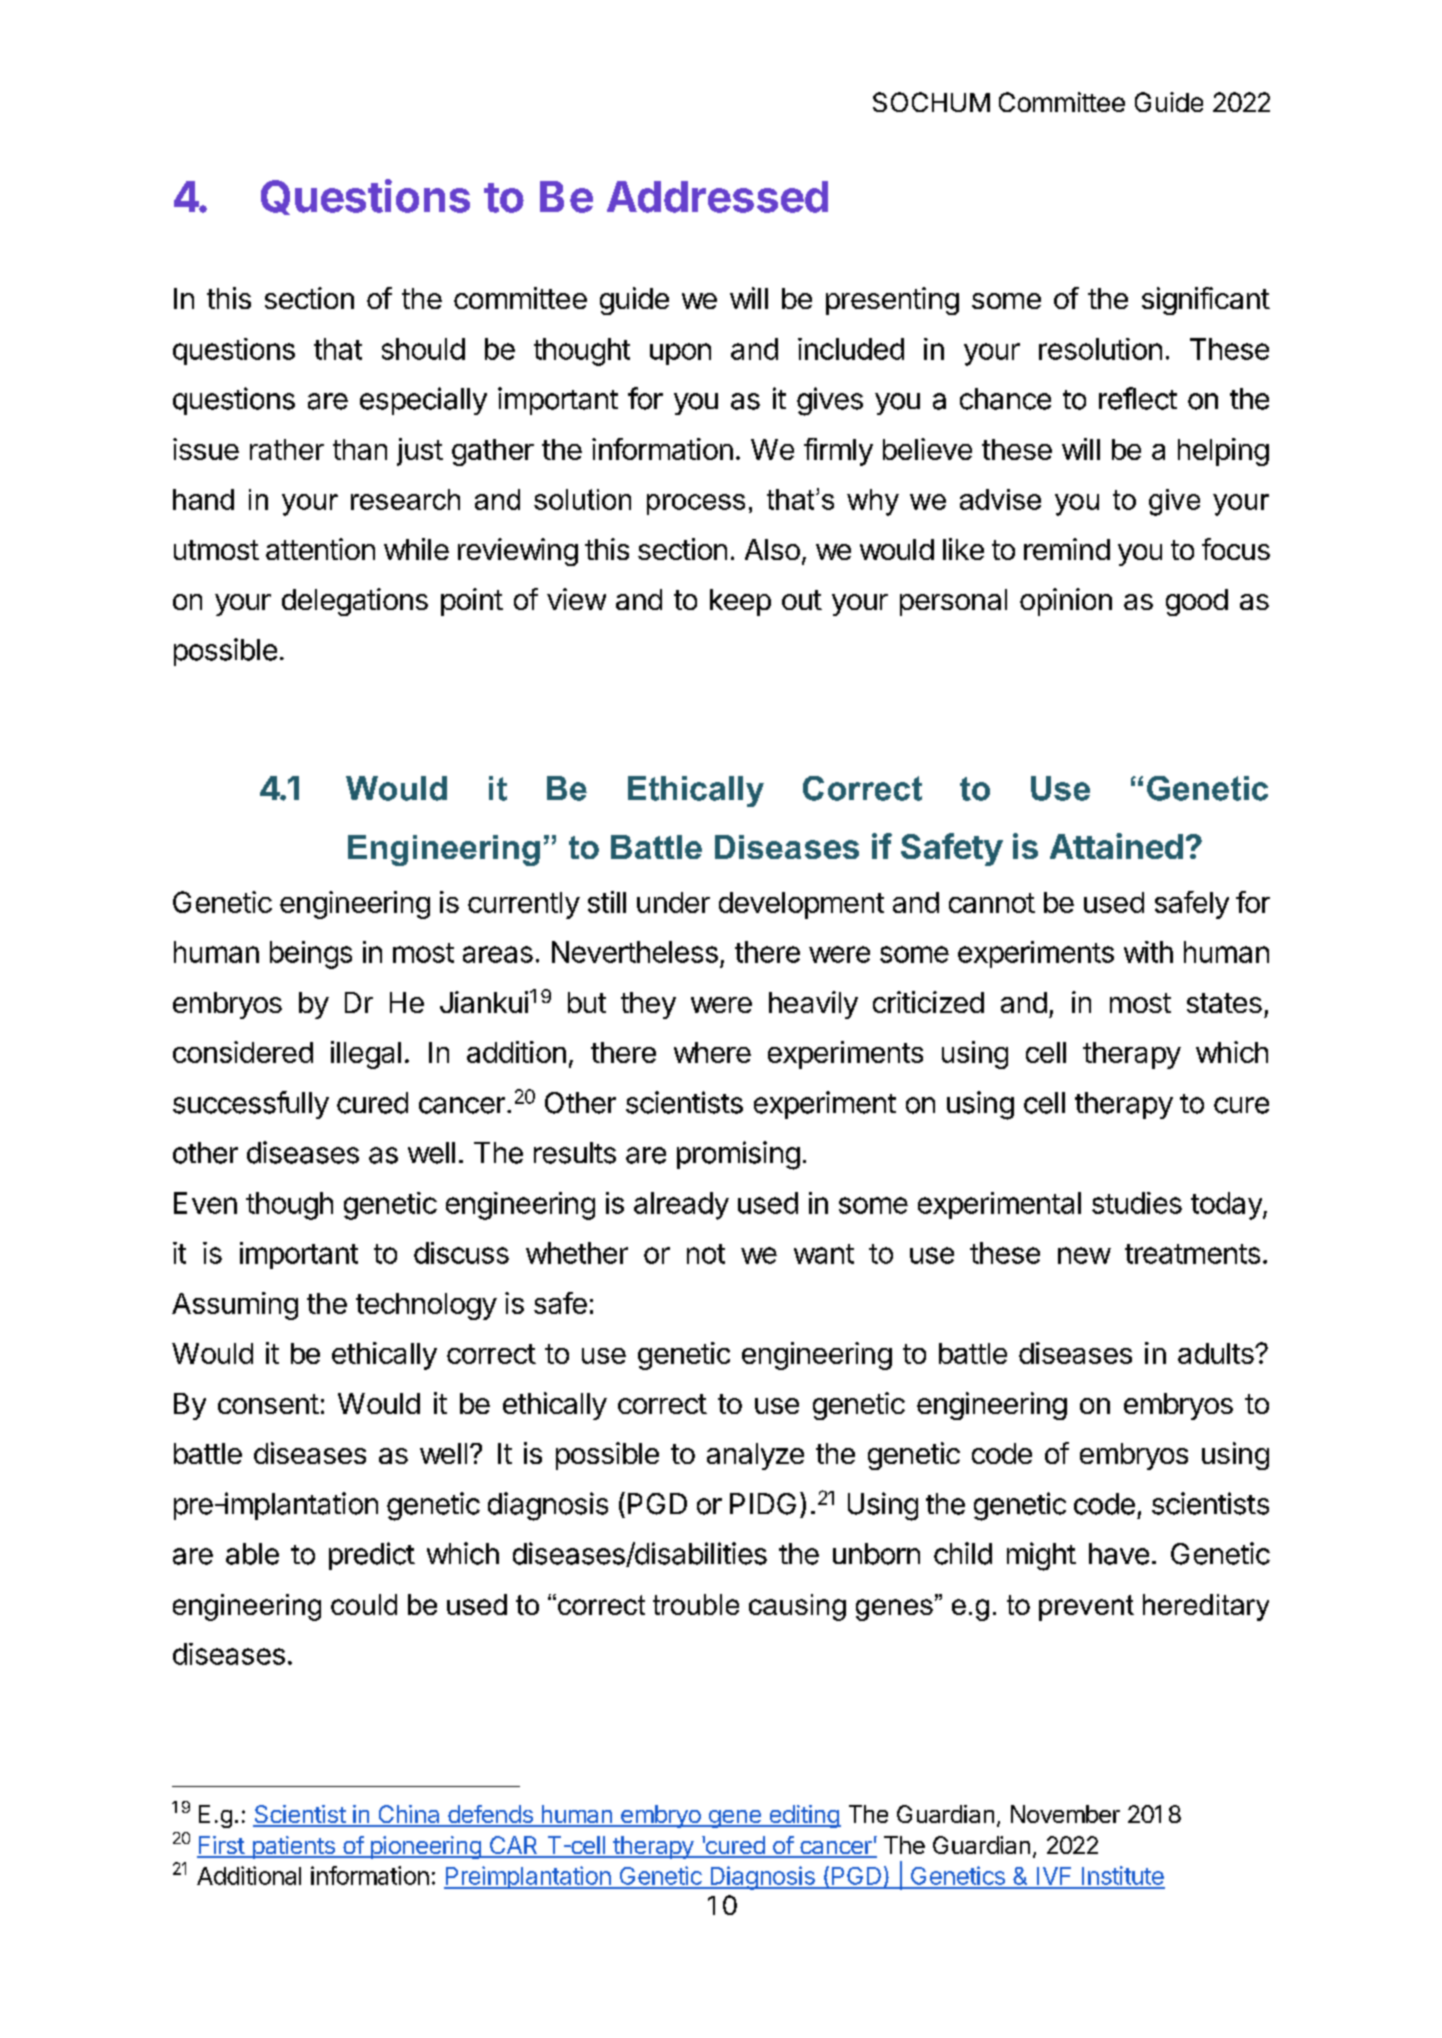 The height and width of the screenshot is (2038, 1442). What do you see at coordinates (1084, 1255) in the screenshot?
I see `new` at bounding box center [1084, 1255].
